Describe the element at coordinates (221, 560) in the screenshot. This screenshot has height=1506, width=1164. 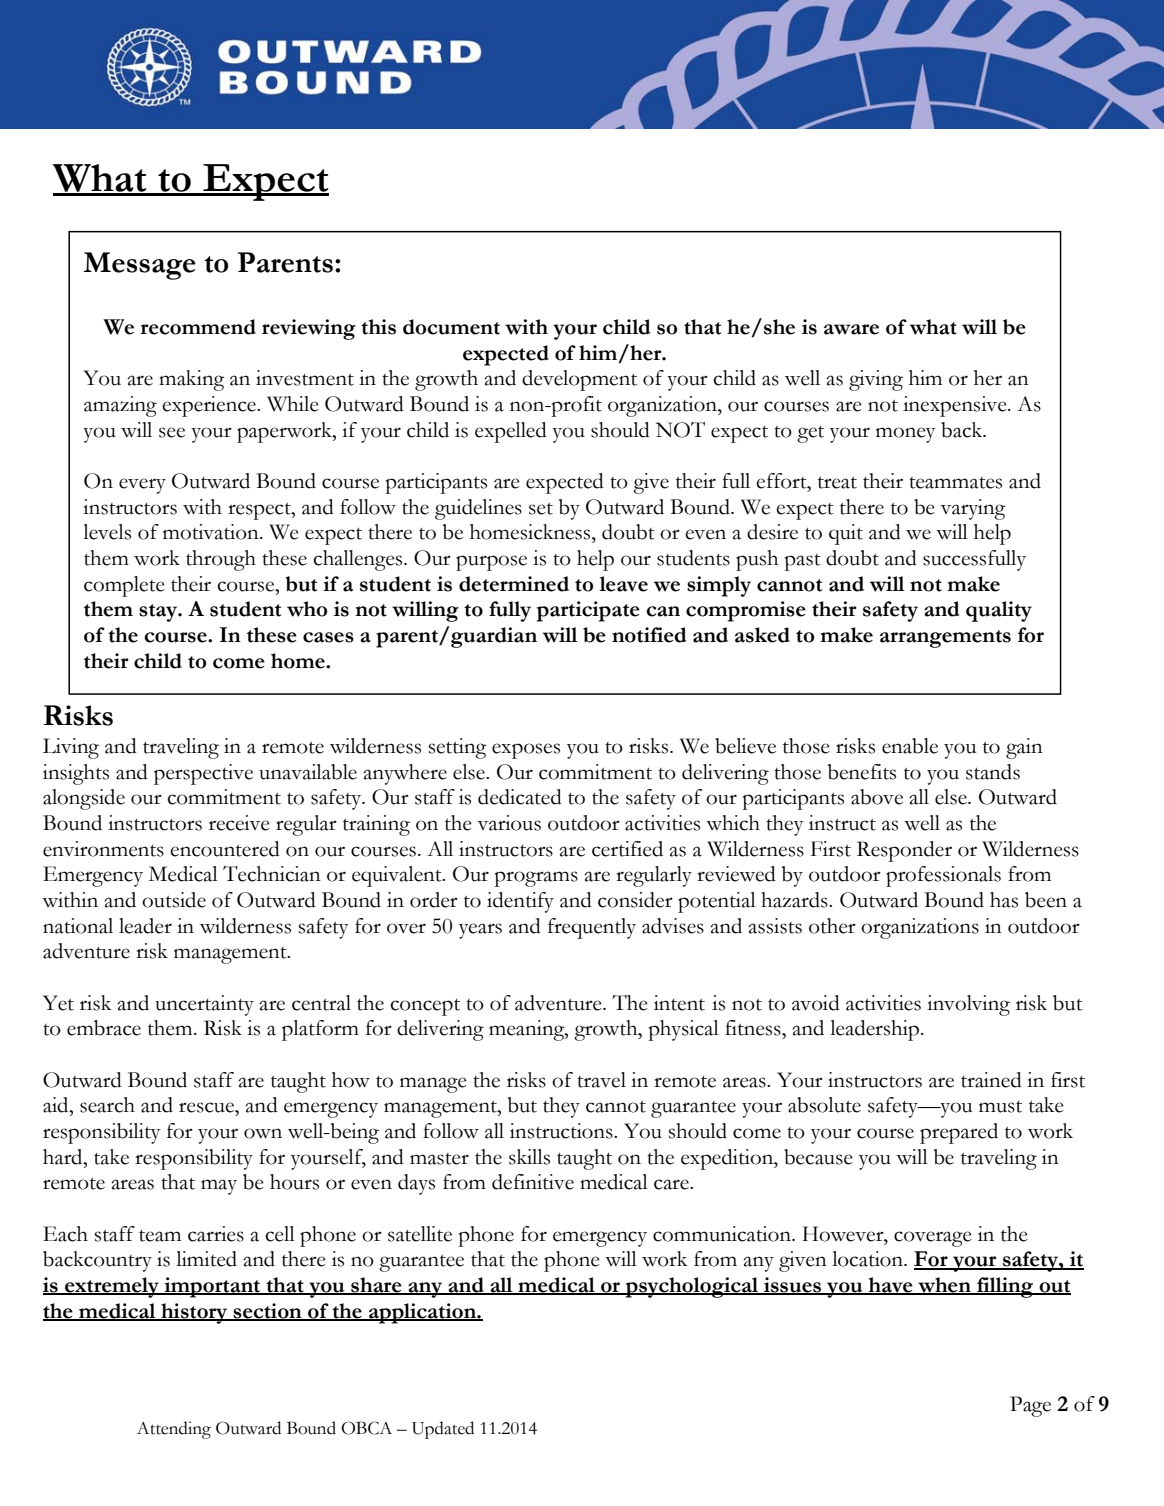
I see `through` at that location.
